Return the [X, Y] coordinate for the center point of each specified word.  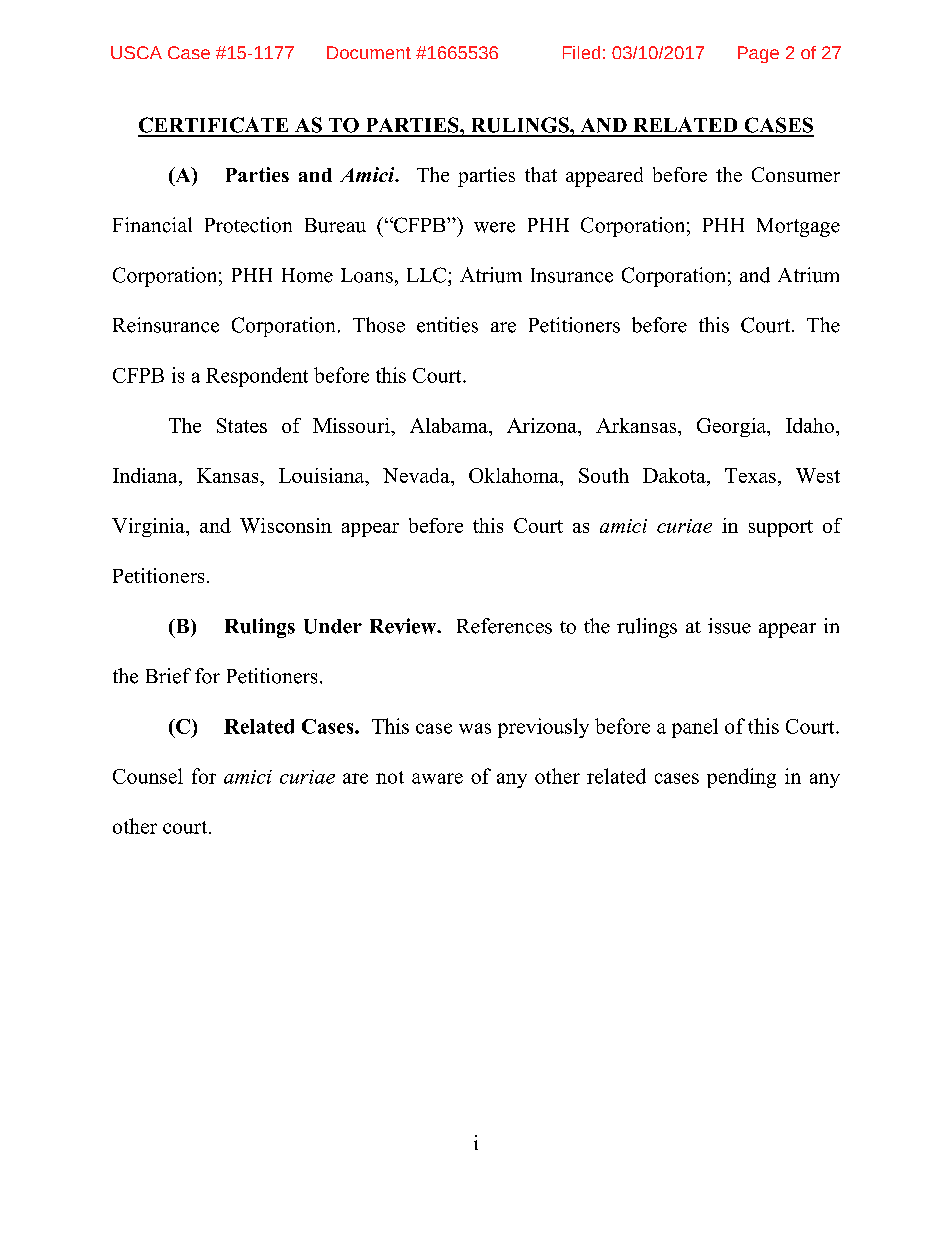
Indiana [146, 475]
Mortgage [798, 227]
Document [369, 52]
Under [333, 626]
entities [447, 325]
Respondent [257, 377]
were [494, 227]
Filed [581, 52]
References [504, 626]
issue [729, 626]
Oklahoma [515, 475]
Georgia [732, 427]
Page [758, 54]
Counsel [148, 776]
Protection [248, 225]
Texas [750, 475]
